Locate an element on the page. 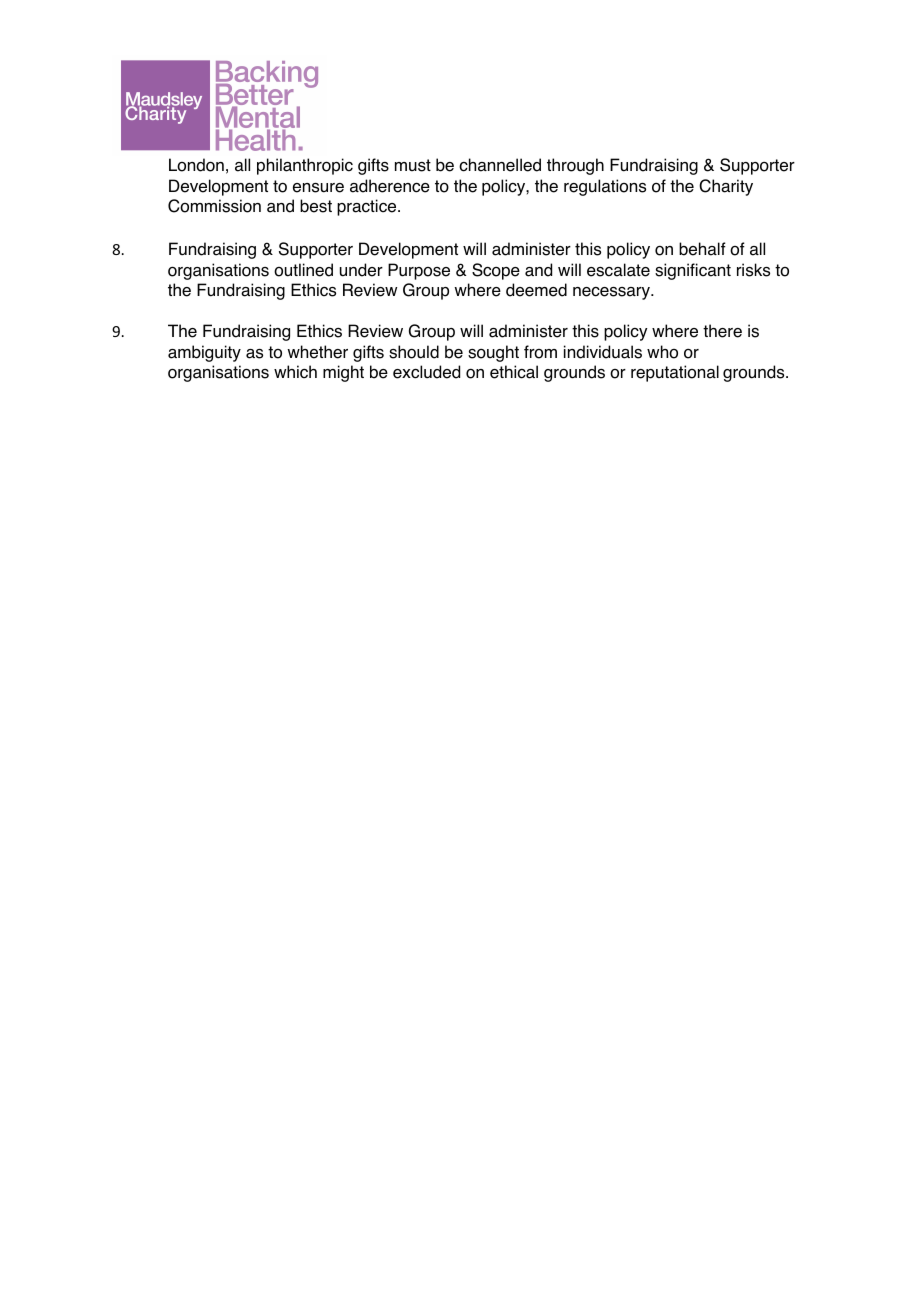 This image has height=1308, width=924. philanthropic is located at coordinates (305, 166).
